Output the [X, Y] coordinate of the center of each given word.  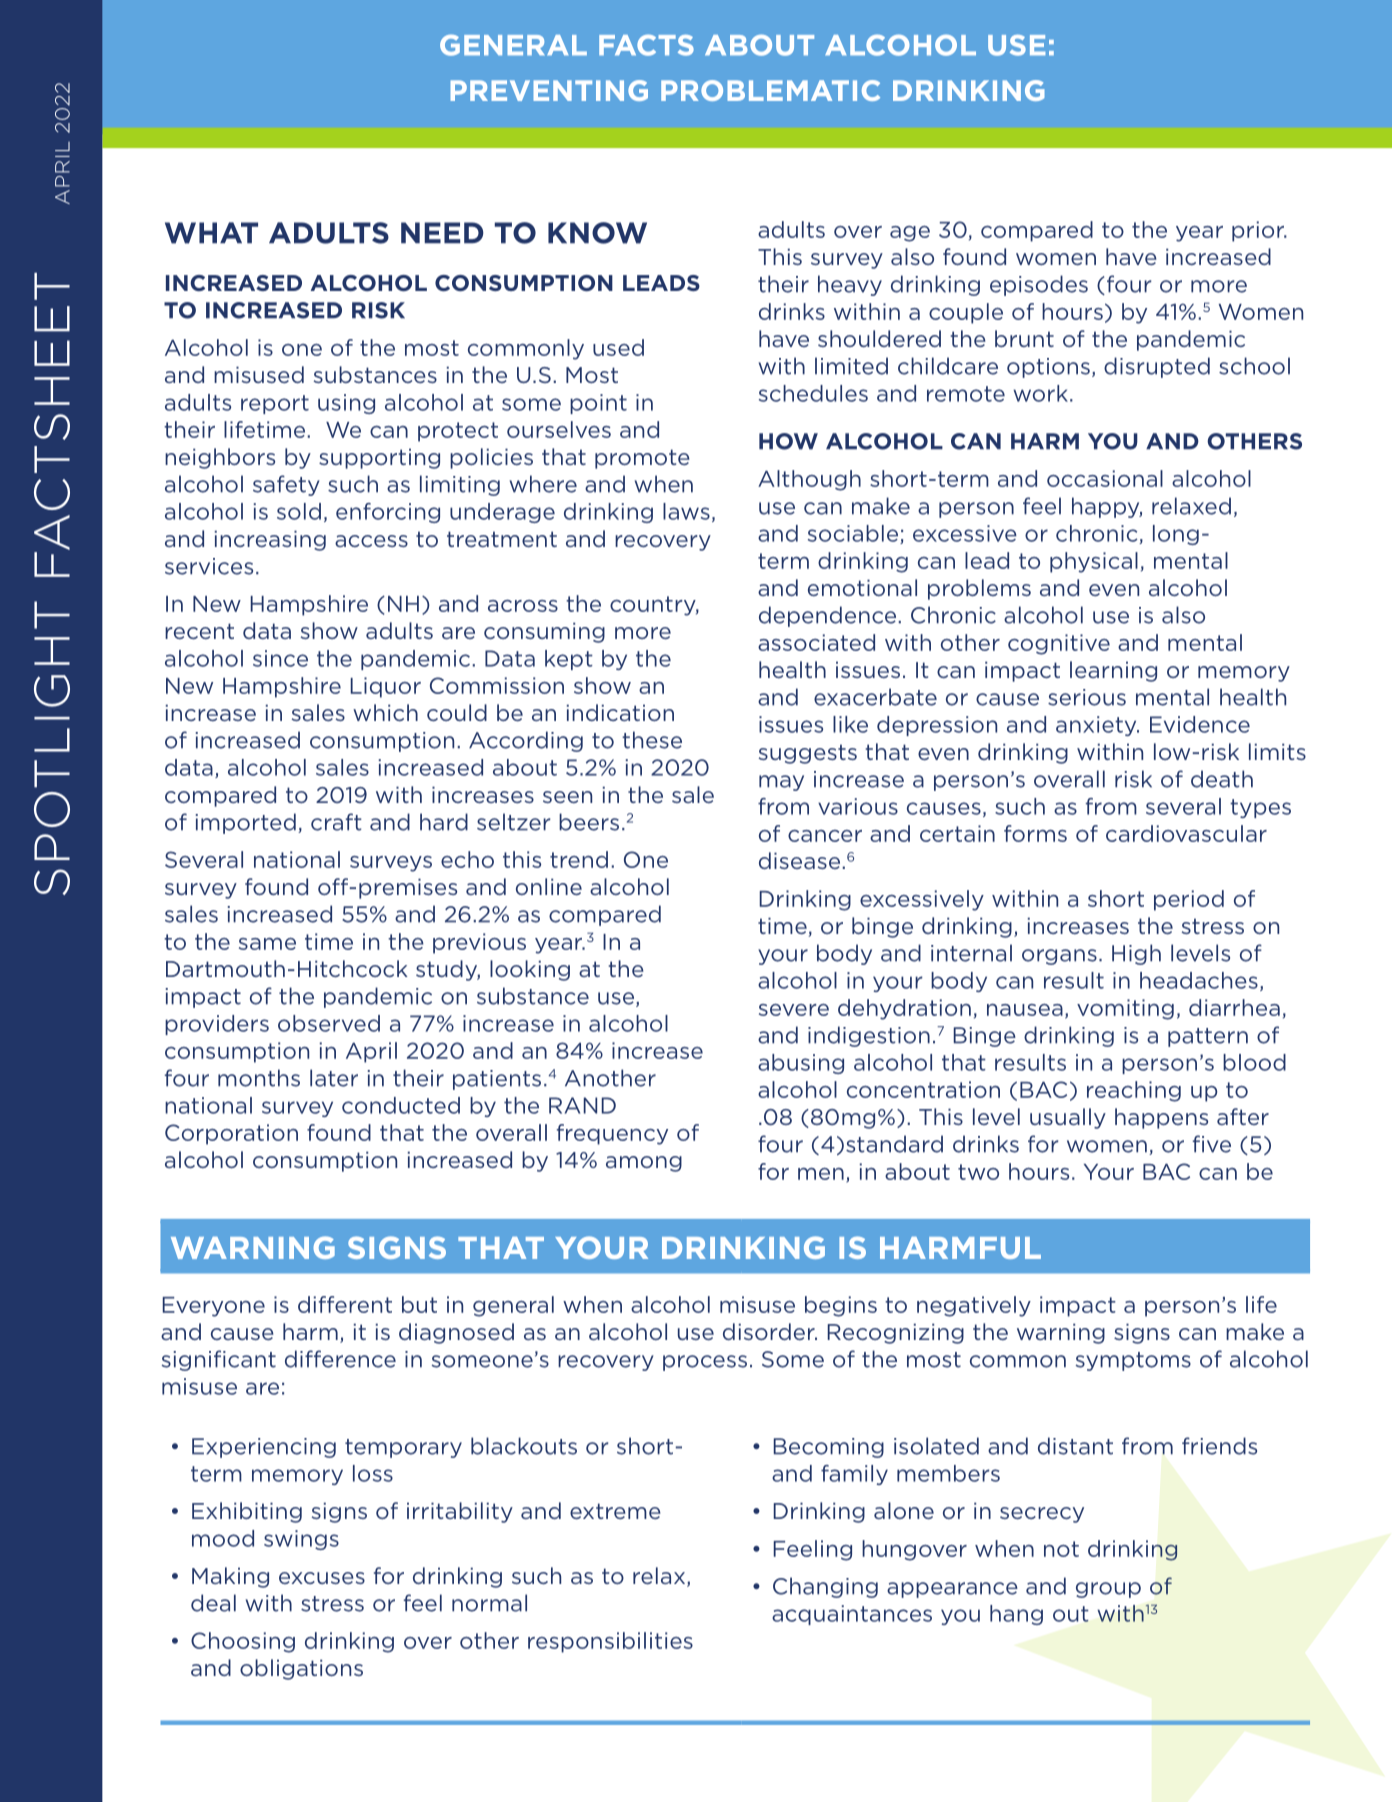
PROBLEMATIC [770, 90]
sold [299, 511]
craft [336, 822]
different [345, 1304]
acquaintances [852, 1615]
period [1189, 900]
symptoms [1133, 1361]
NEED [442, 232]
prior [1259, 231]
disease [801, 860]
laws [686, 511]
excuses [322, 1578]
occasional [1105, 478]
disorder [770, 1331]
